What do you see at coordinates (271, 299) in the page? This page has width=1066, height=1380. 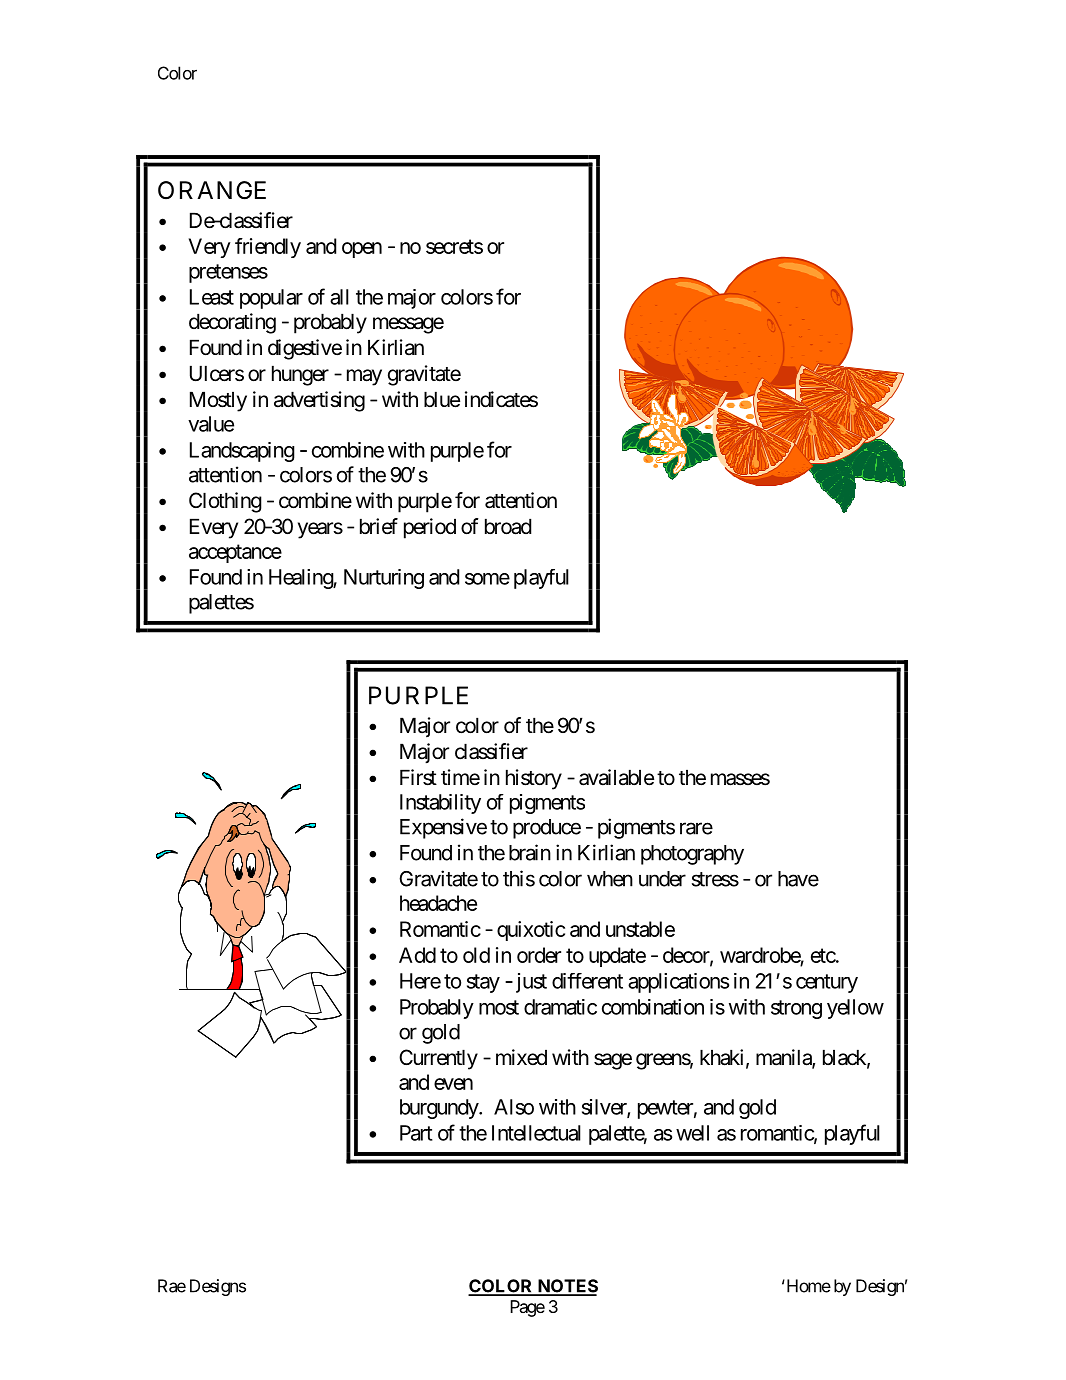 I see `popular` at bounding box center [271, 299].
